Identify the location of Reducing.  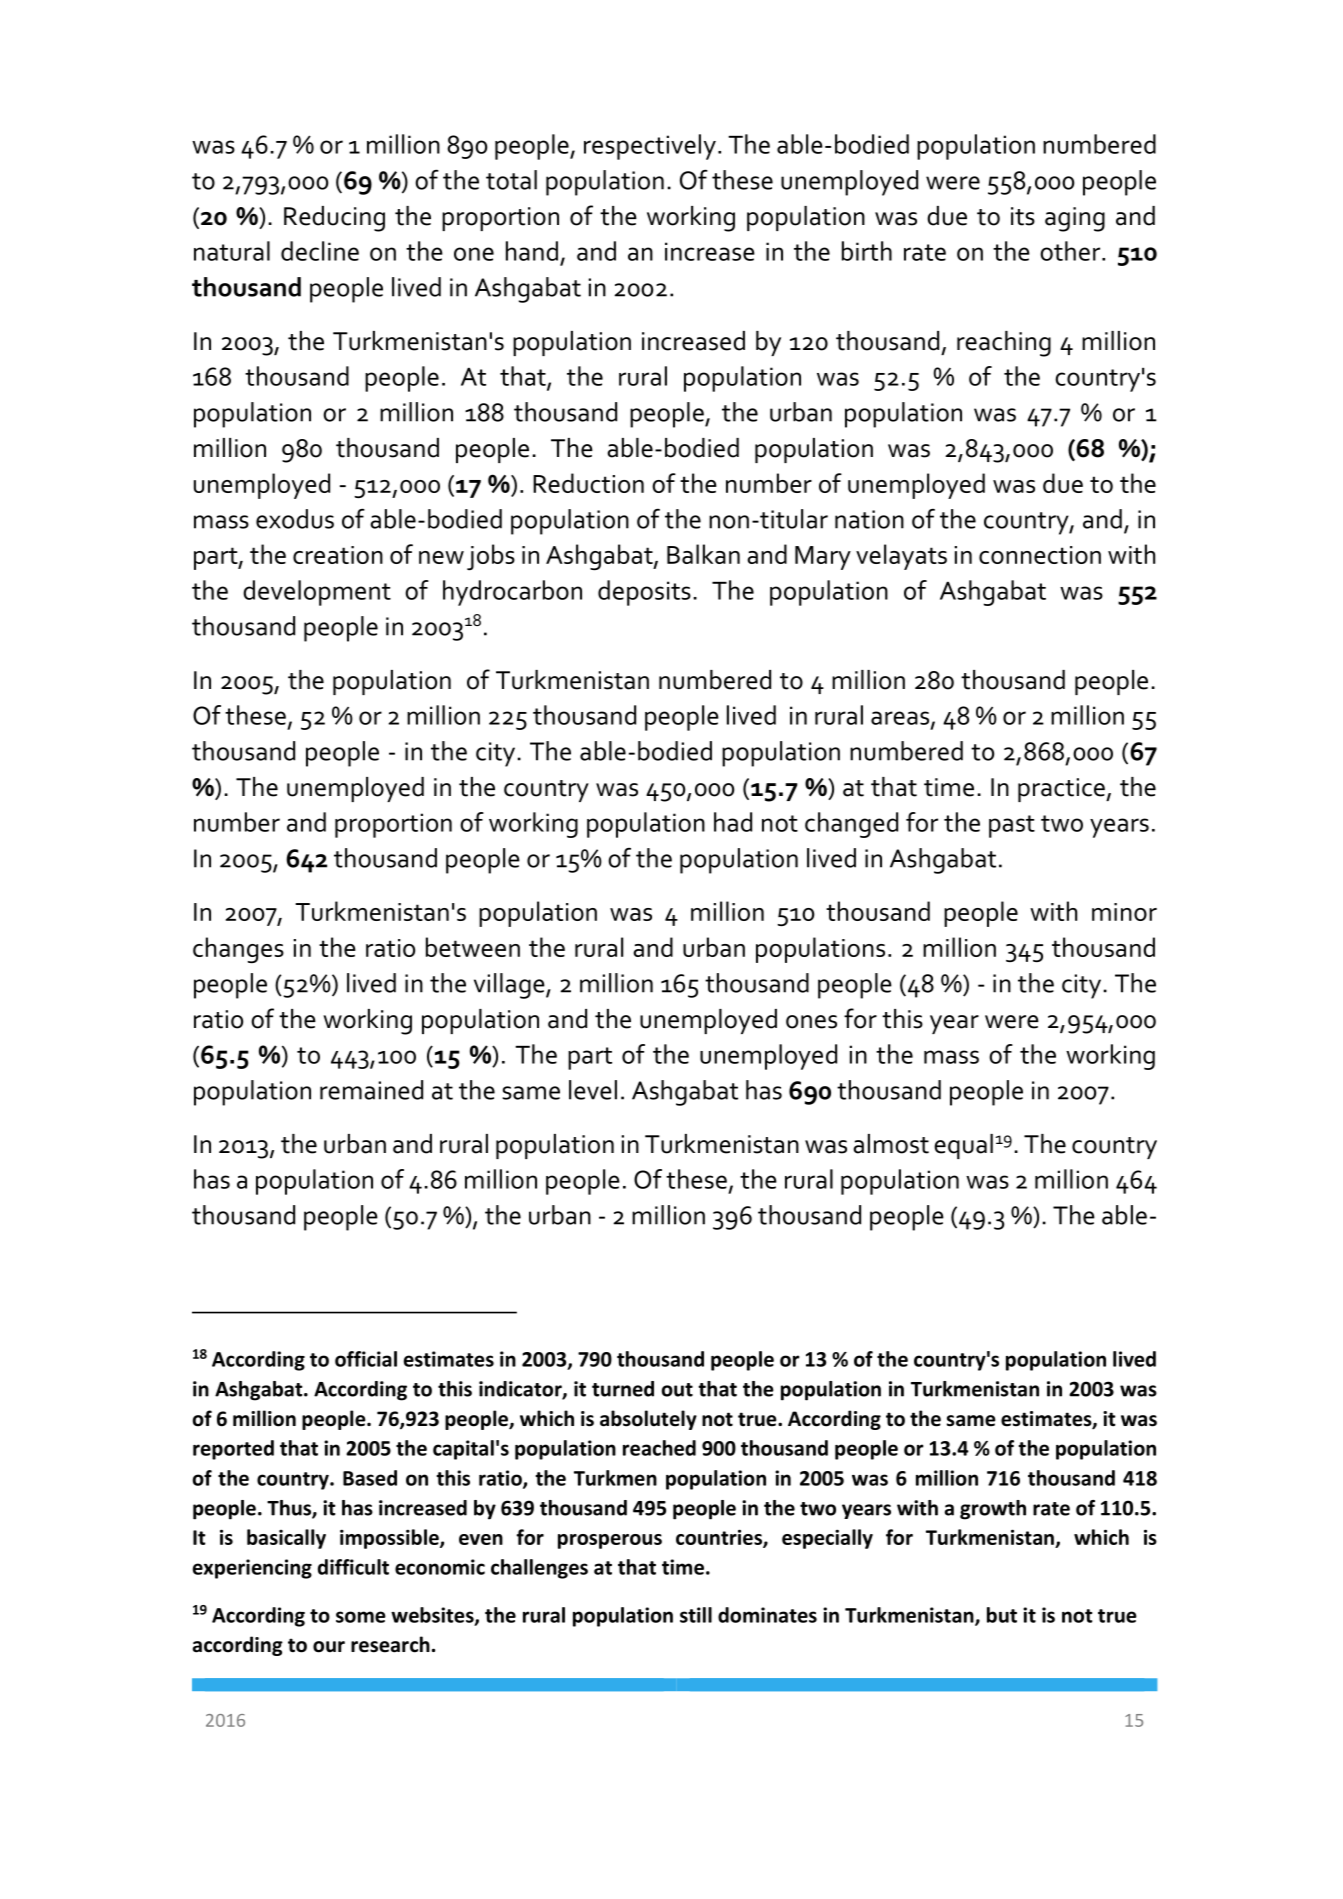
(334, 219).
